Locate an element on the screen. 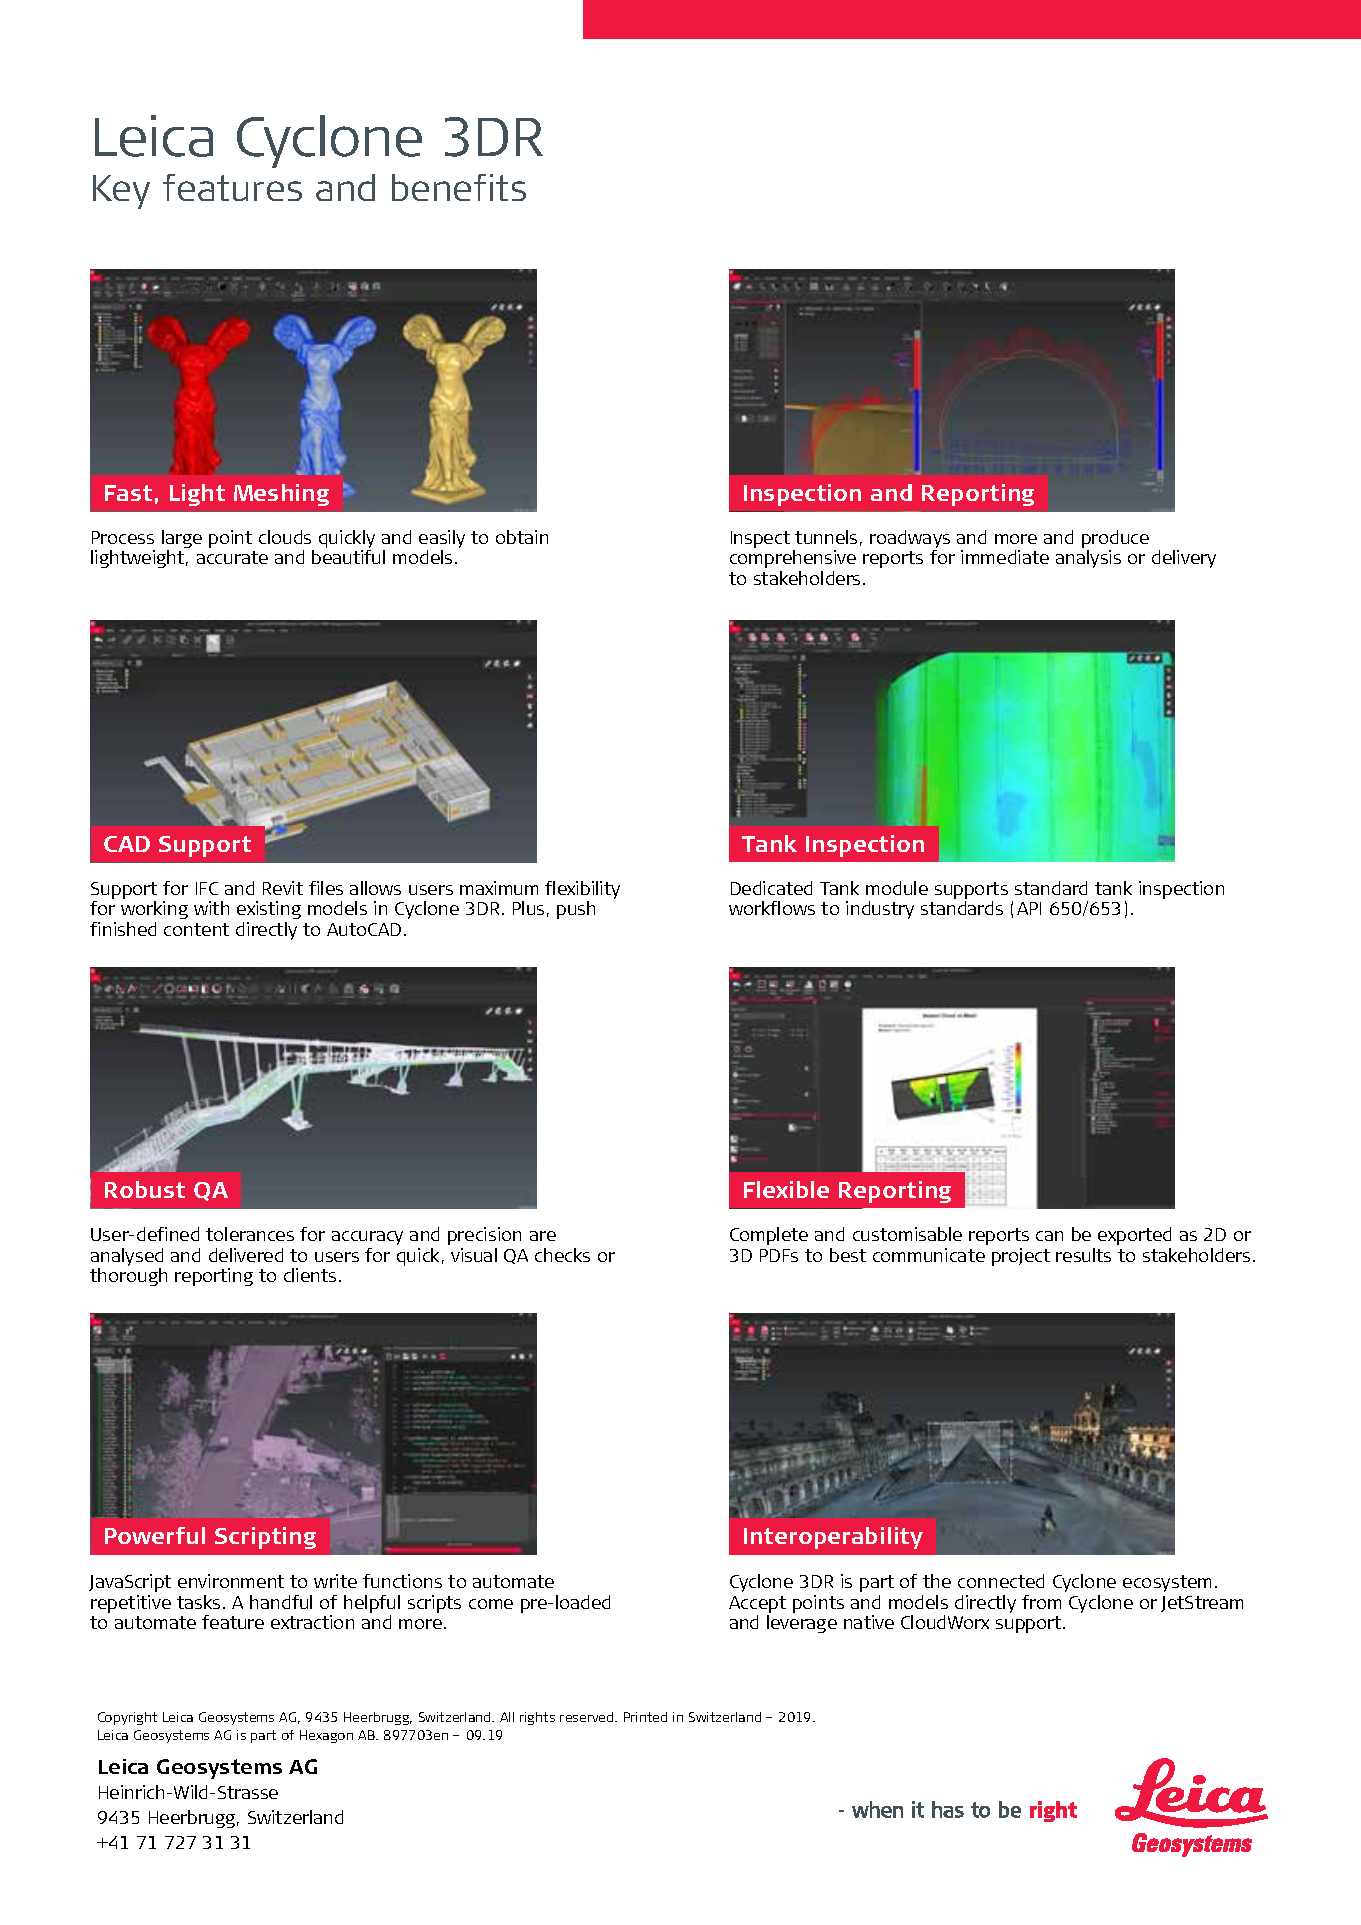 The image size is (1361, 1925). benefits is located at coordinates (459, 187).
